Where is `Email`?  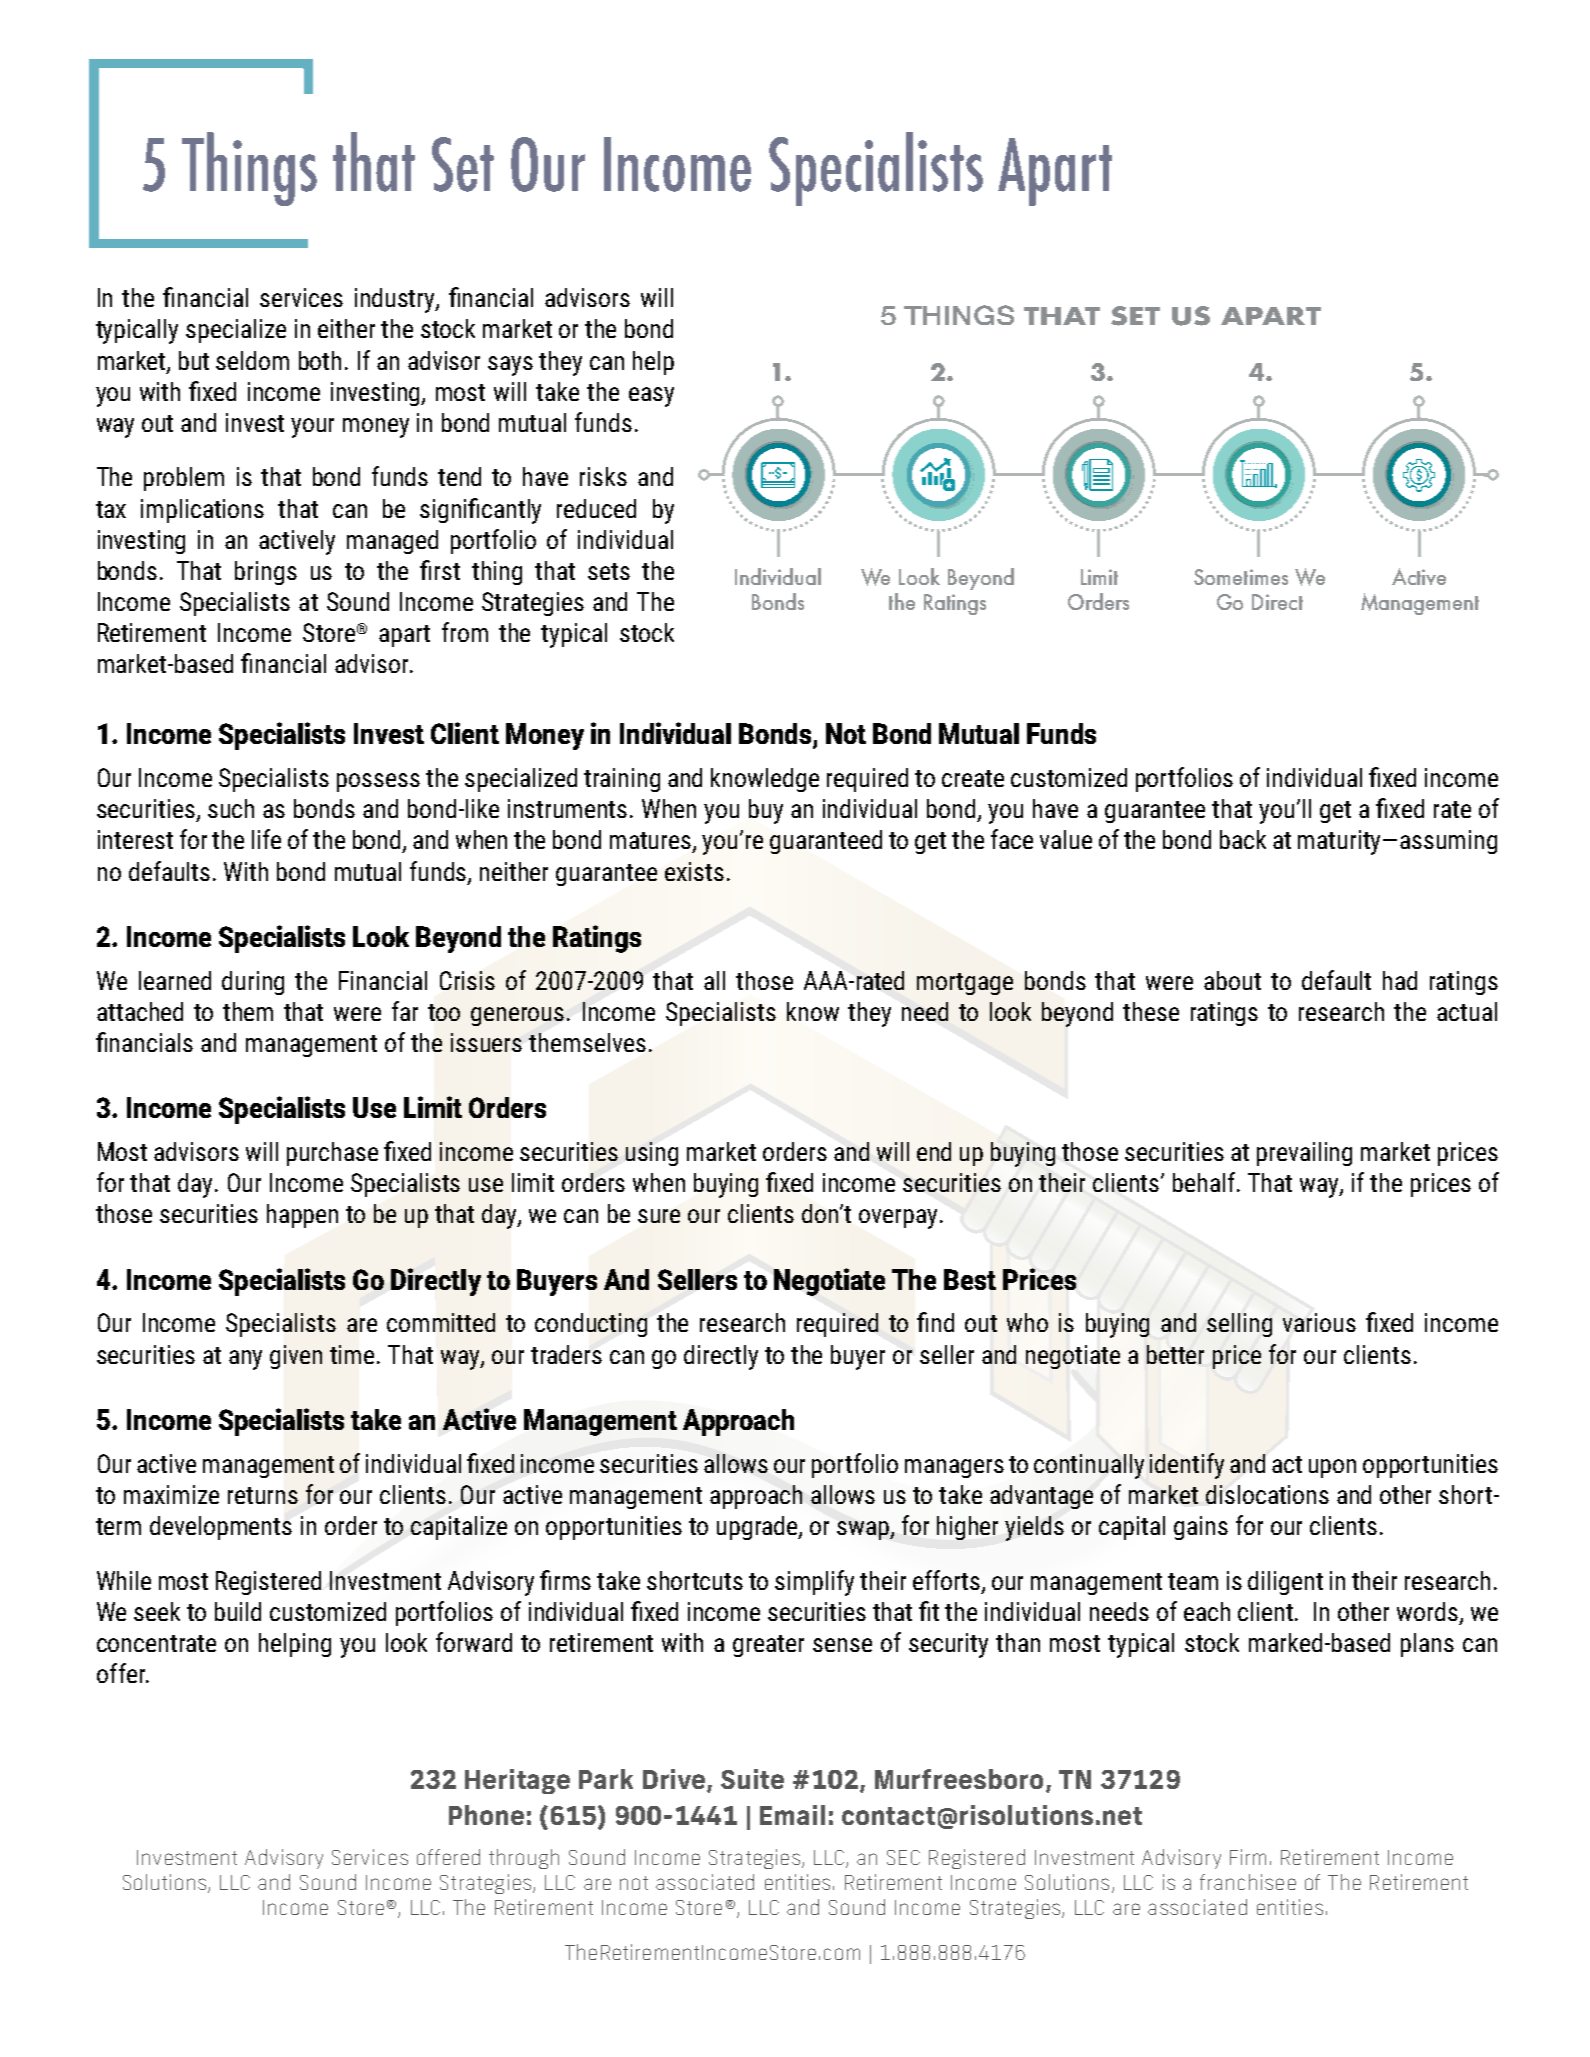 Email is located at coordinates (792, 1815).
